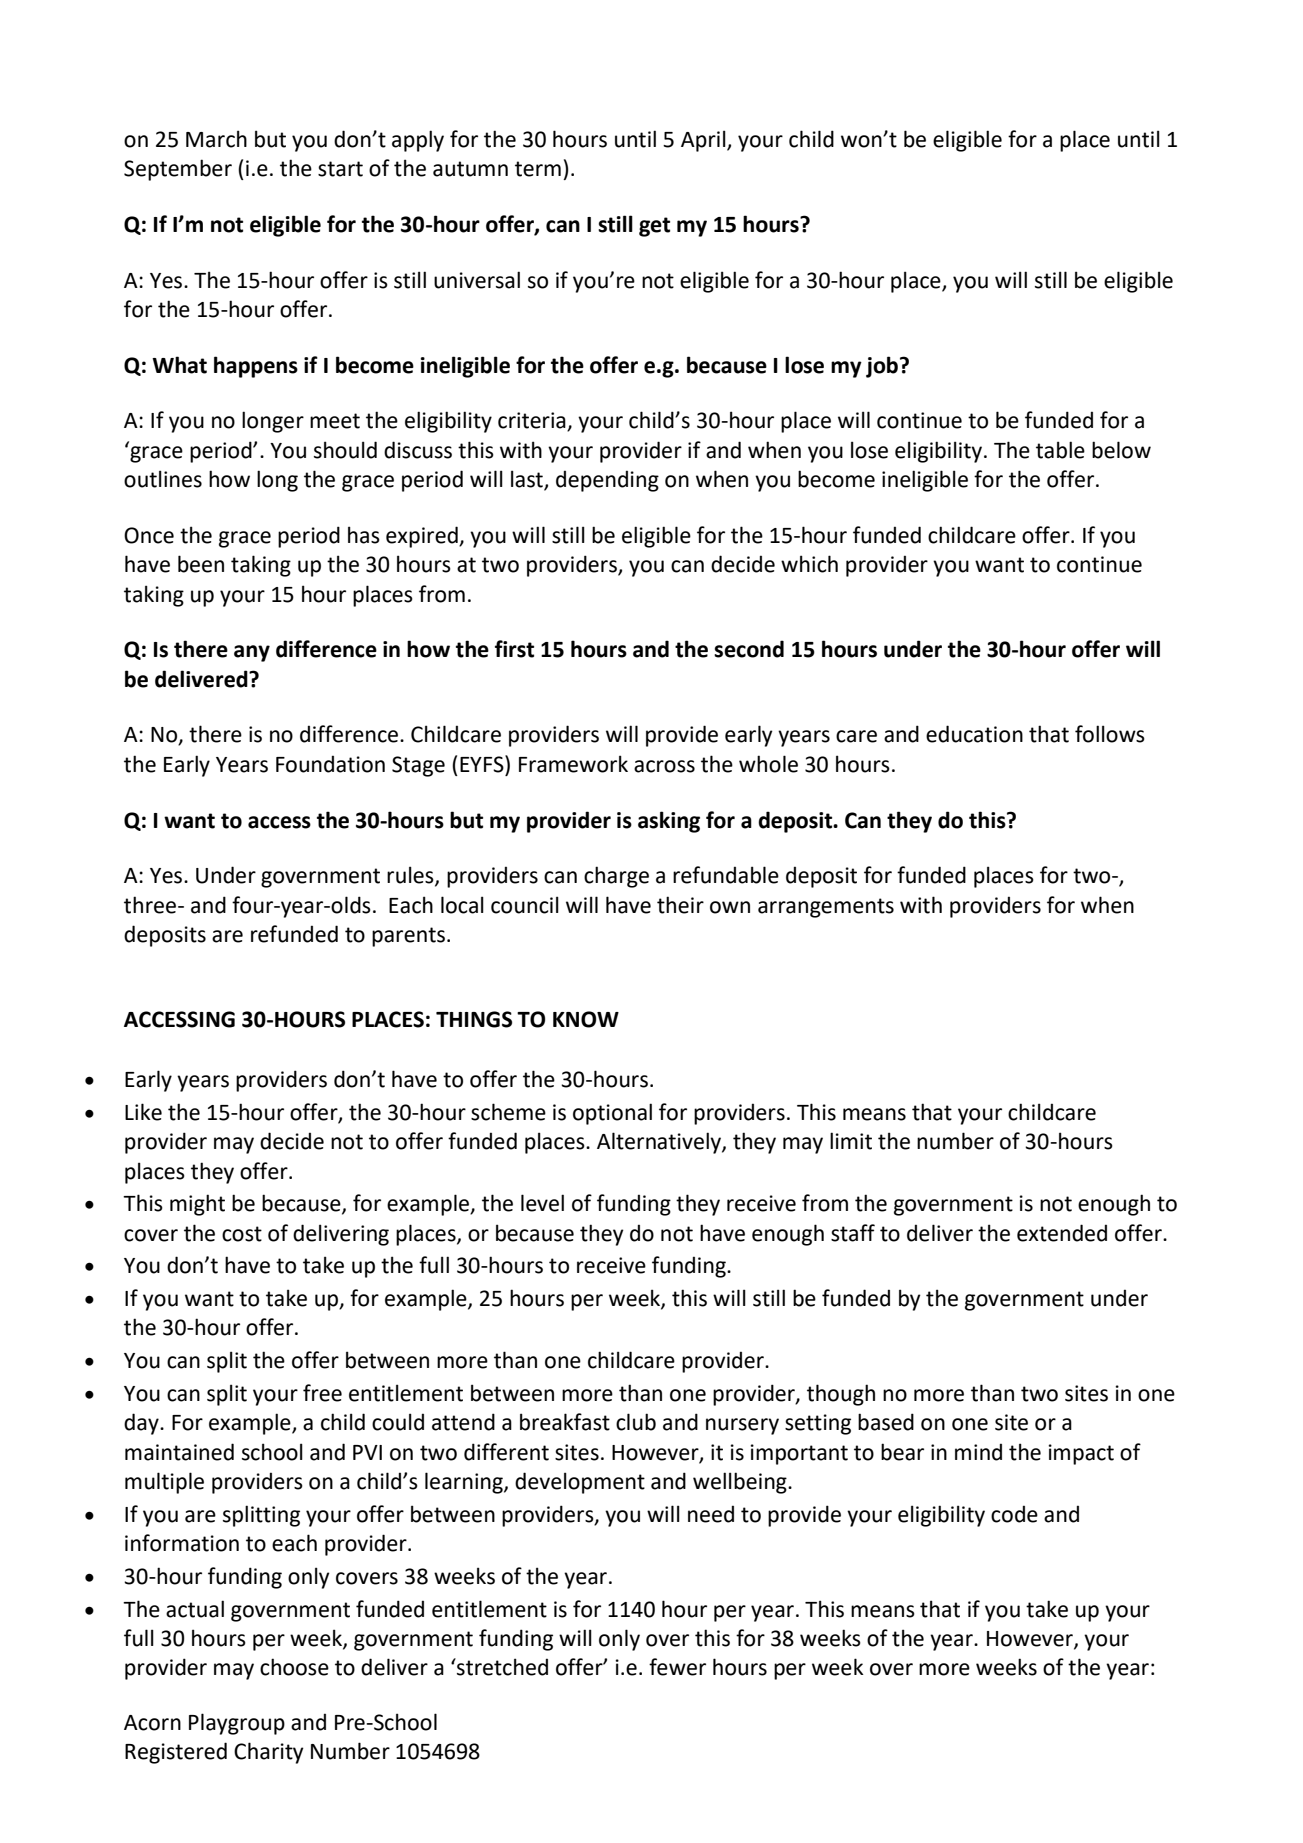 This page has width=1303, height=1843. I want to click on March, so click(216, 139).
